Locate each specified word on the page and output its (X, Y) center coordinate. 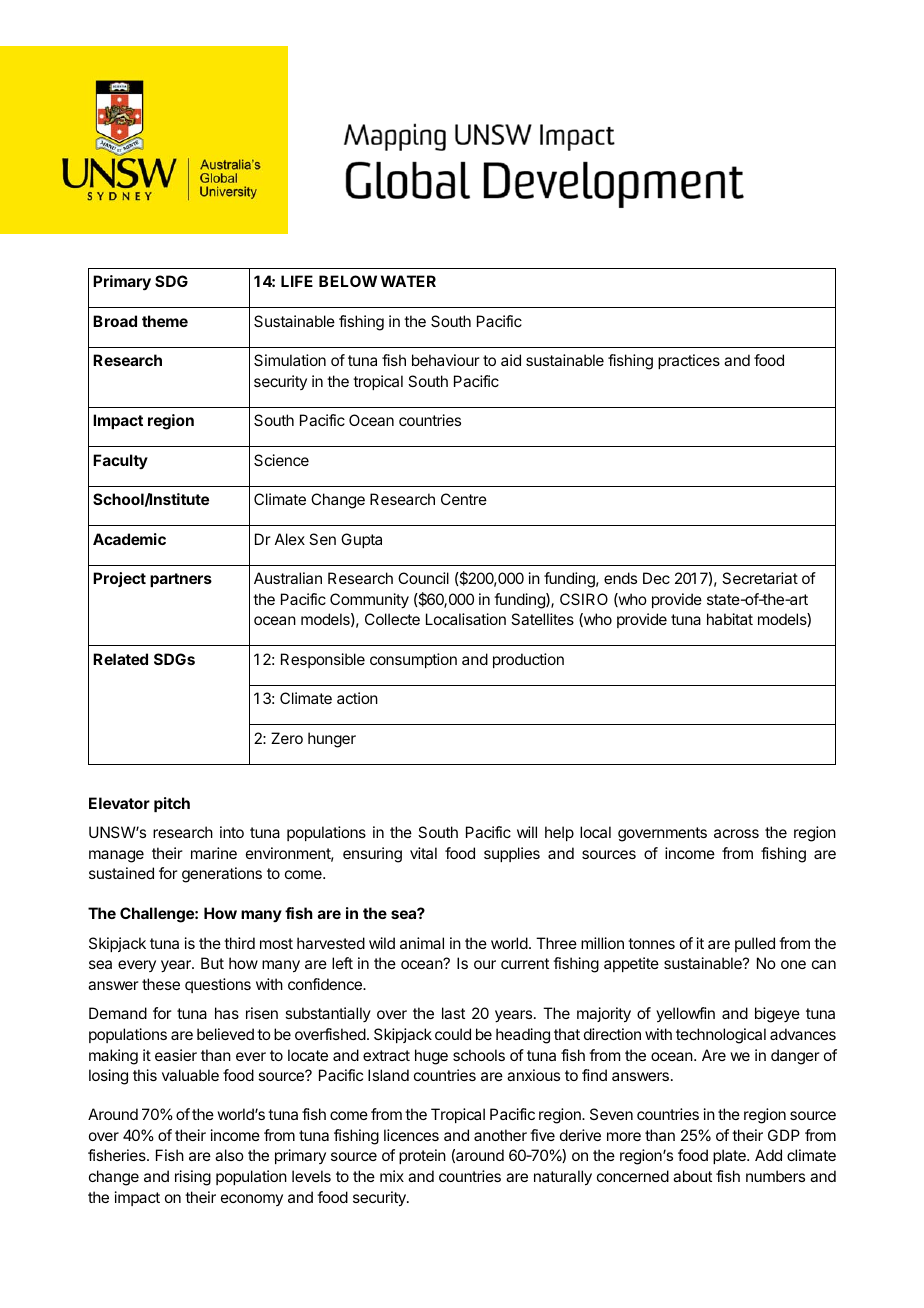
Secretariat (760, 578)
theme (165, 321)
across (736, 833)
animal (422, 943)
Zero (287, 738)
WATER (408, 281)
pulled (755, 944)
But (212, 963)
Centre (464, 499)
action (357, 698)
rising (193, 1178)
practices (689, 361)
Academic (129, 539)
